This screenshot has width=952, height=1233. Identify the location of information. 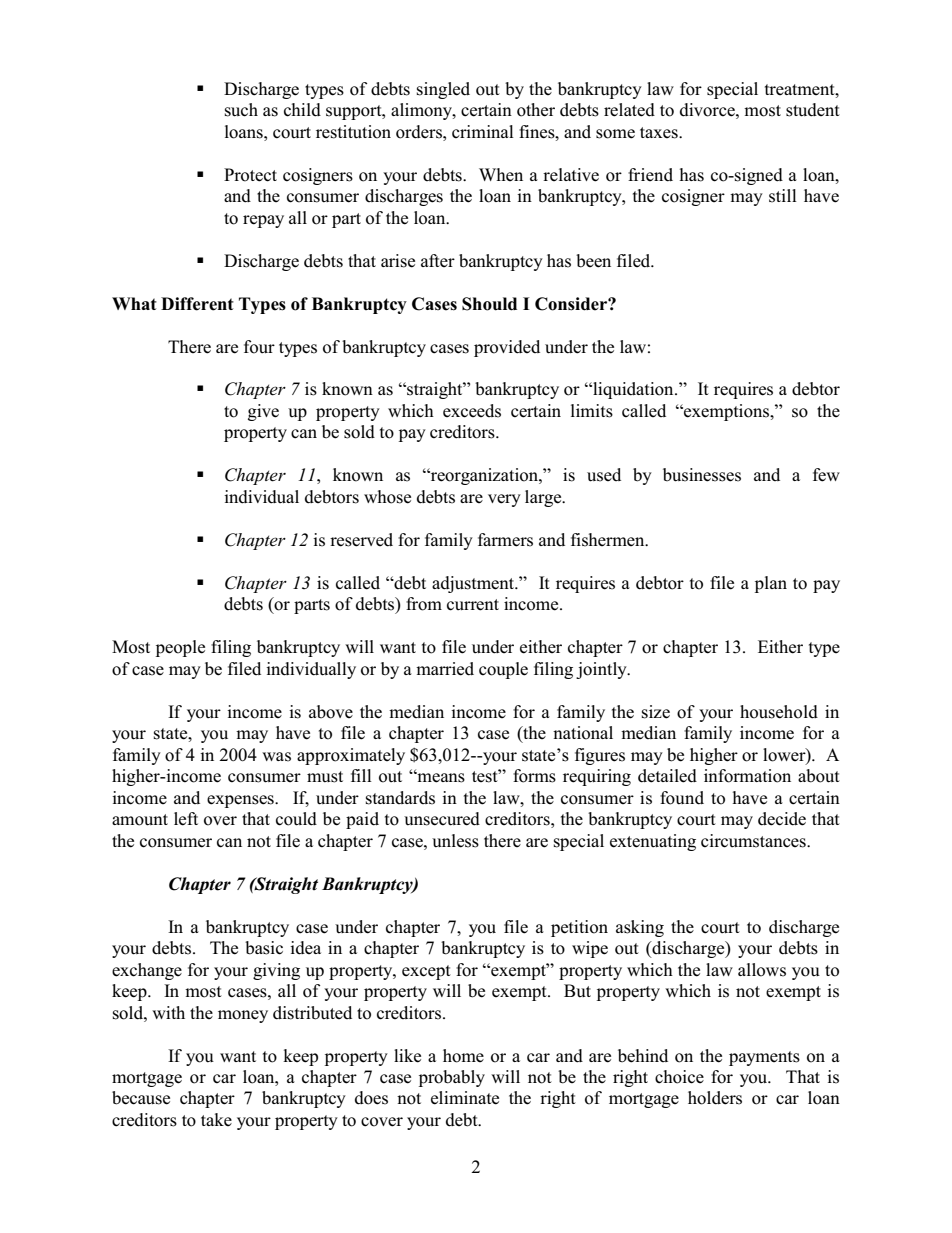
(747, 776).
